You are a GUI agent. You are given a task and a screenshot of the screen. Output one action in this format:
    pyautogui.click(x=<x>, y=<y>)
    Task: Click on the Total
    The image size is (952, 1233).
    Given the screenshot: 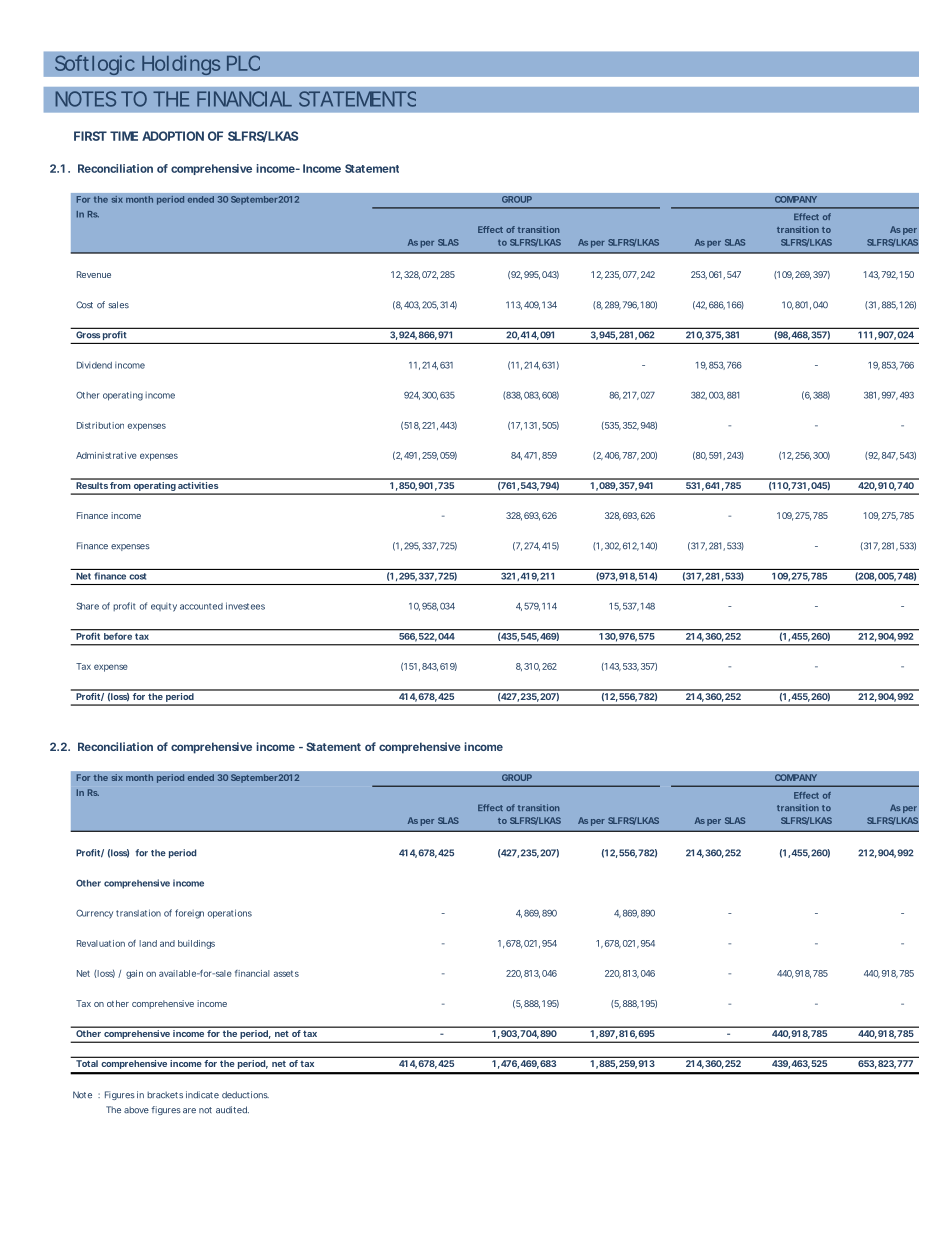 What is the action you would take?
    pyautogui.click(x=87, y=1063)
